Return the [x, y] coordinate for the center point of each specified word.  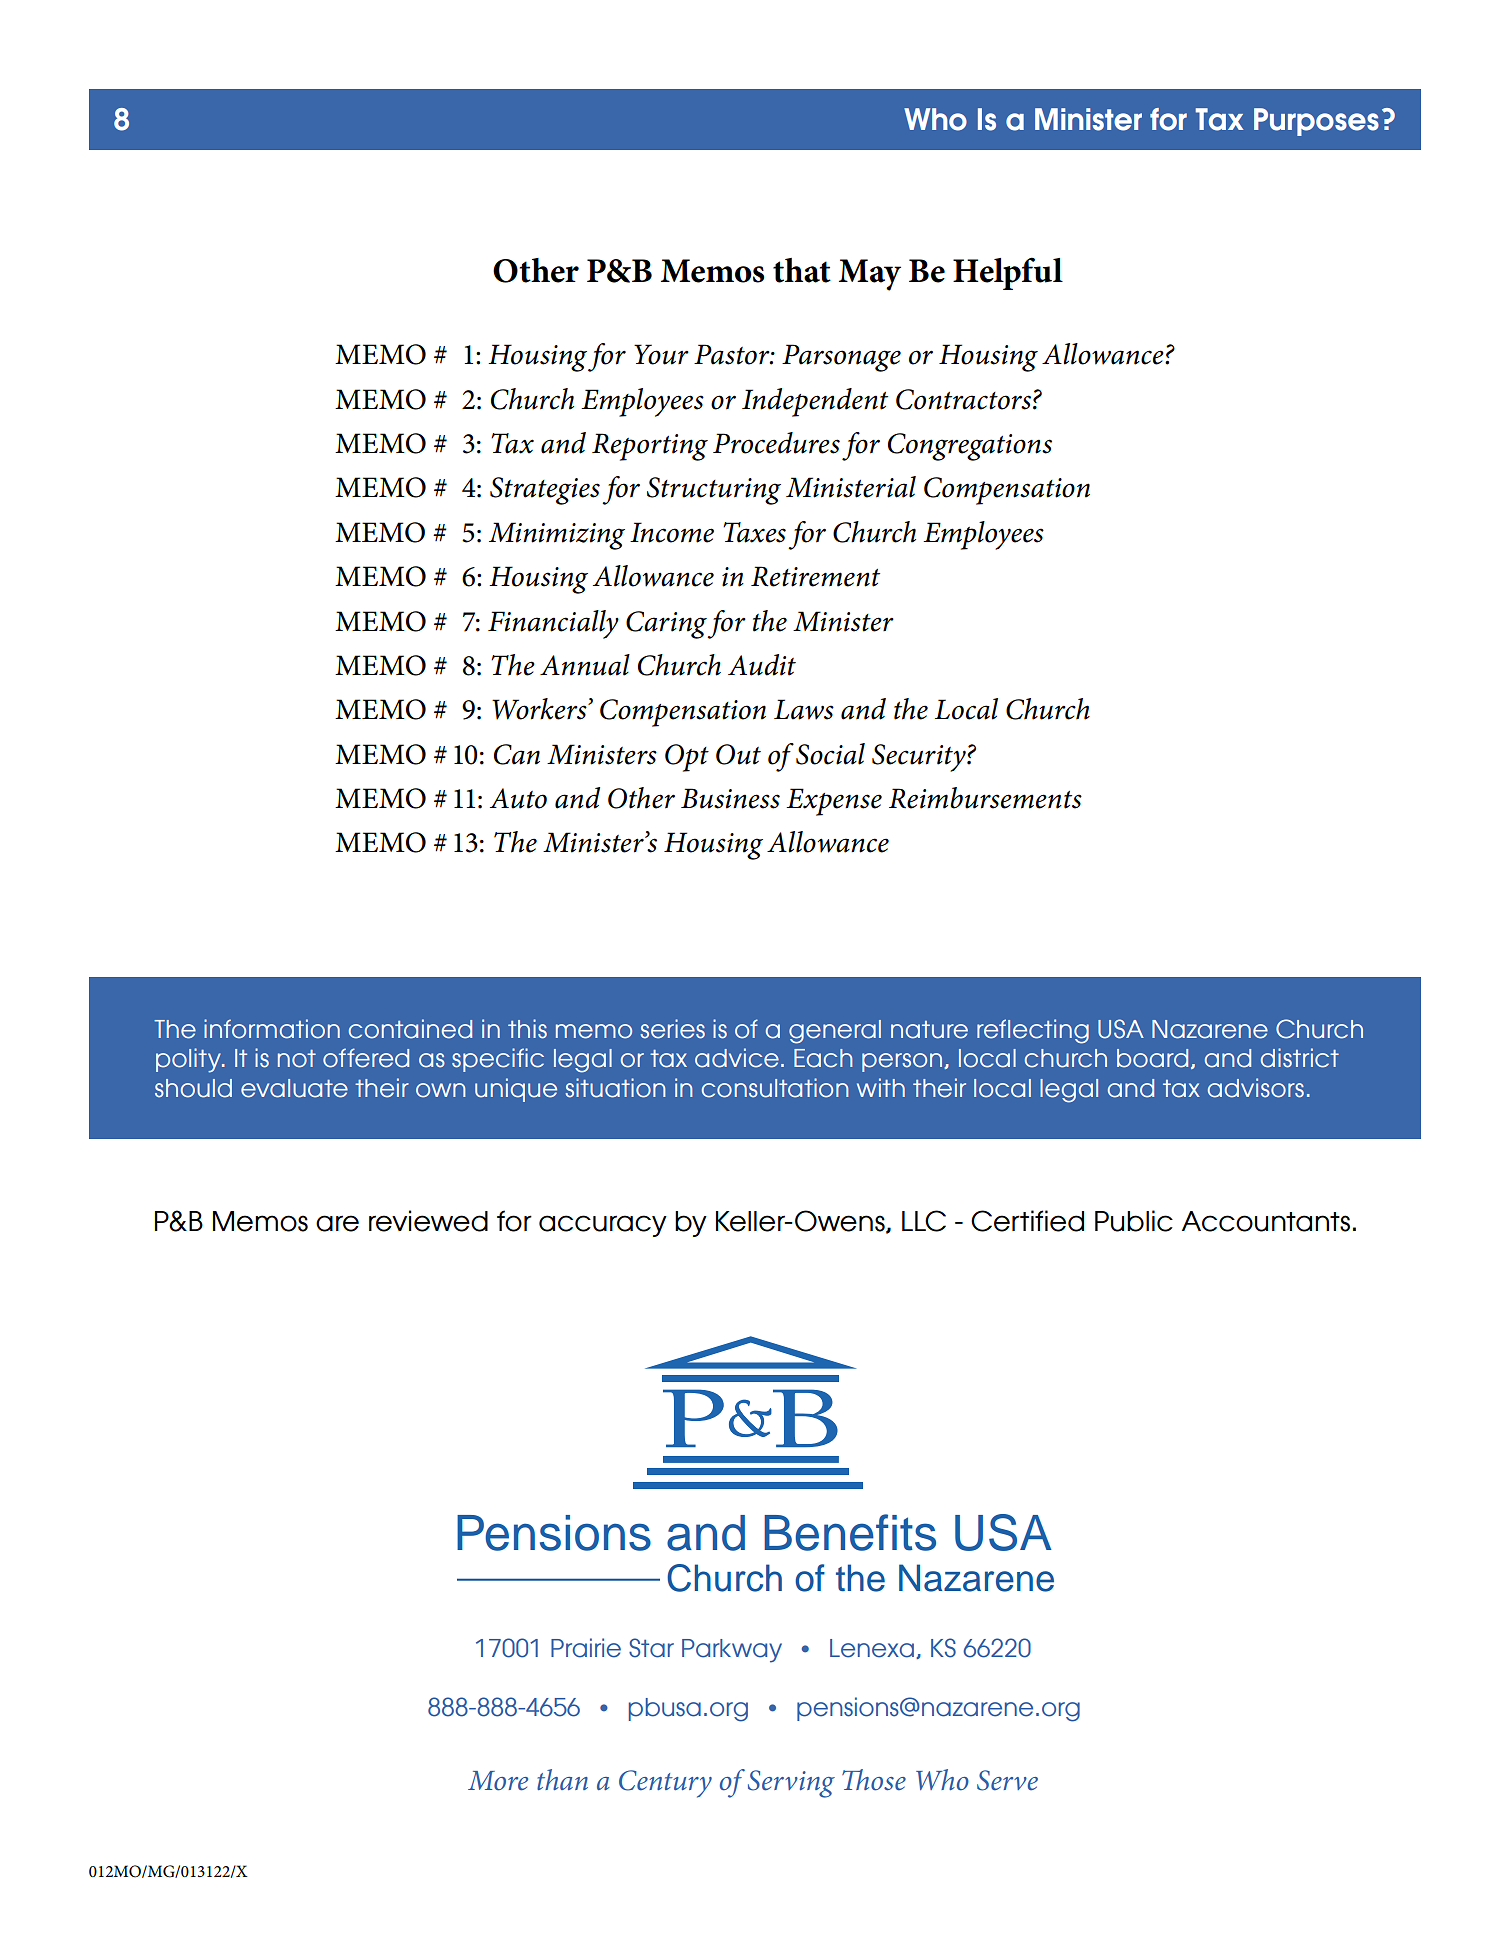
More [498, 1781]
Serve [1007, 1780]
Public [1134, 1221]
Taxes [754, 532]
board [1152, 1058]
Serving [791, 1784]
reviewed [428, 1221]
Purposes [1316, 122]
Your [661, 354]
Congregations [970, 447]
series [672, 1029]
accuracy [603, 1226]
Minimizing [557, 536]
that [802, 270]
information [272, 1029]
